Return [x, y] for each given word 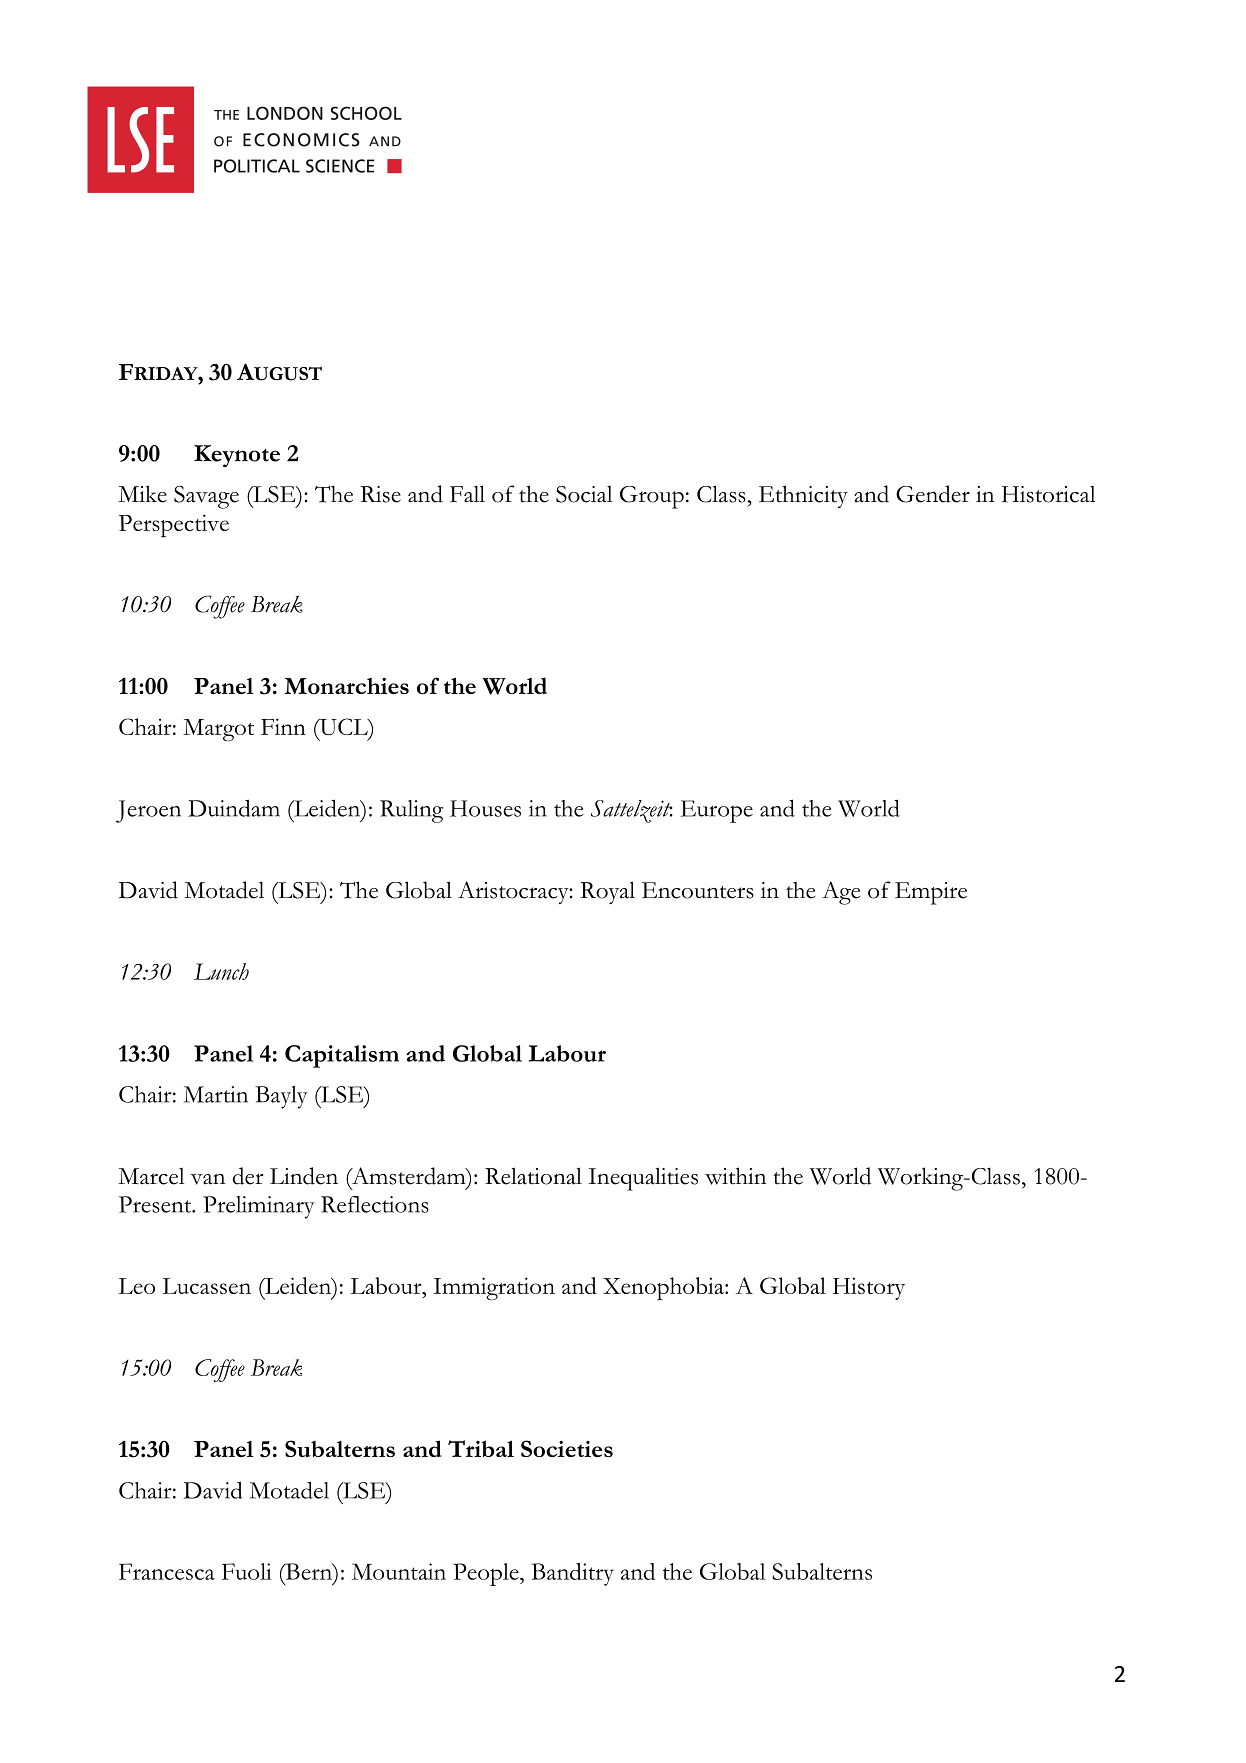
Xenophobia [664, 1288]
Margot [218, 730]
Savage [206, 497]
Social [584, 494]
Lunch [221, 971]
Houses [485, 808]
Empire [931, 893]
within [735, 1176]
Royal [607, 892]
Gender [933, 494]
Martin [216, 1094]
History [869, 1288]
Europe [717, 811]
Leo [136, 1286]
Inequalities [643, 1179]
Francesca [167, 1571]
